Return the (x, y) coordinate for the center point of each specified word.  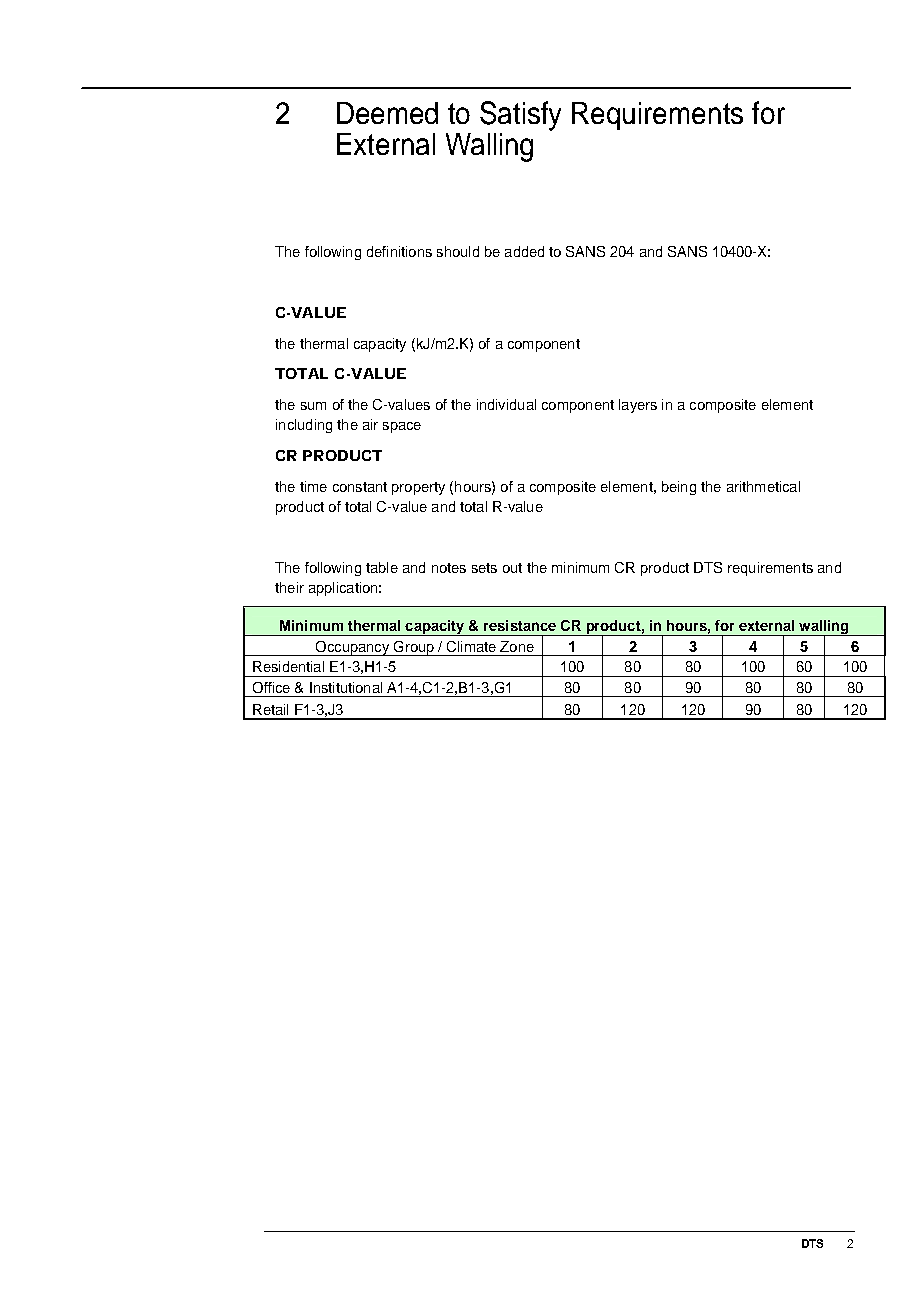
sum (313, 406)
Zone (517, 646)
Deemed (387, 113)
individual (506, 404)
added (524, 251)
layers (638, 406)
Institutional (346, 687)
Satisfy (520, 116)
